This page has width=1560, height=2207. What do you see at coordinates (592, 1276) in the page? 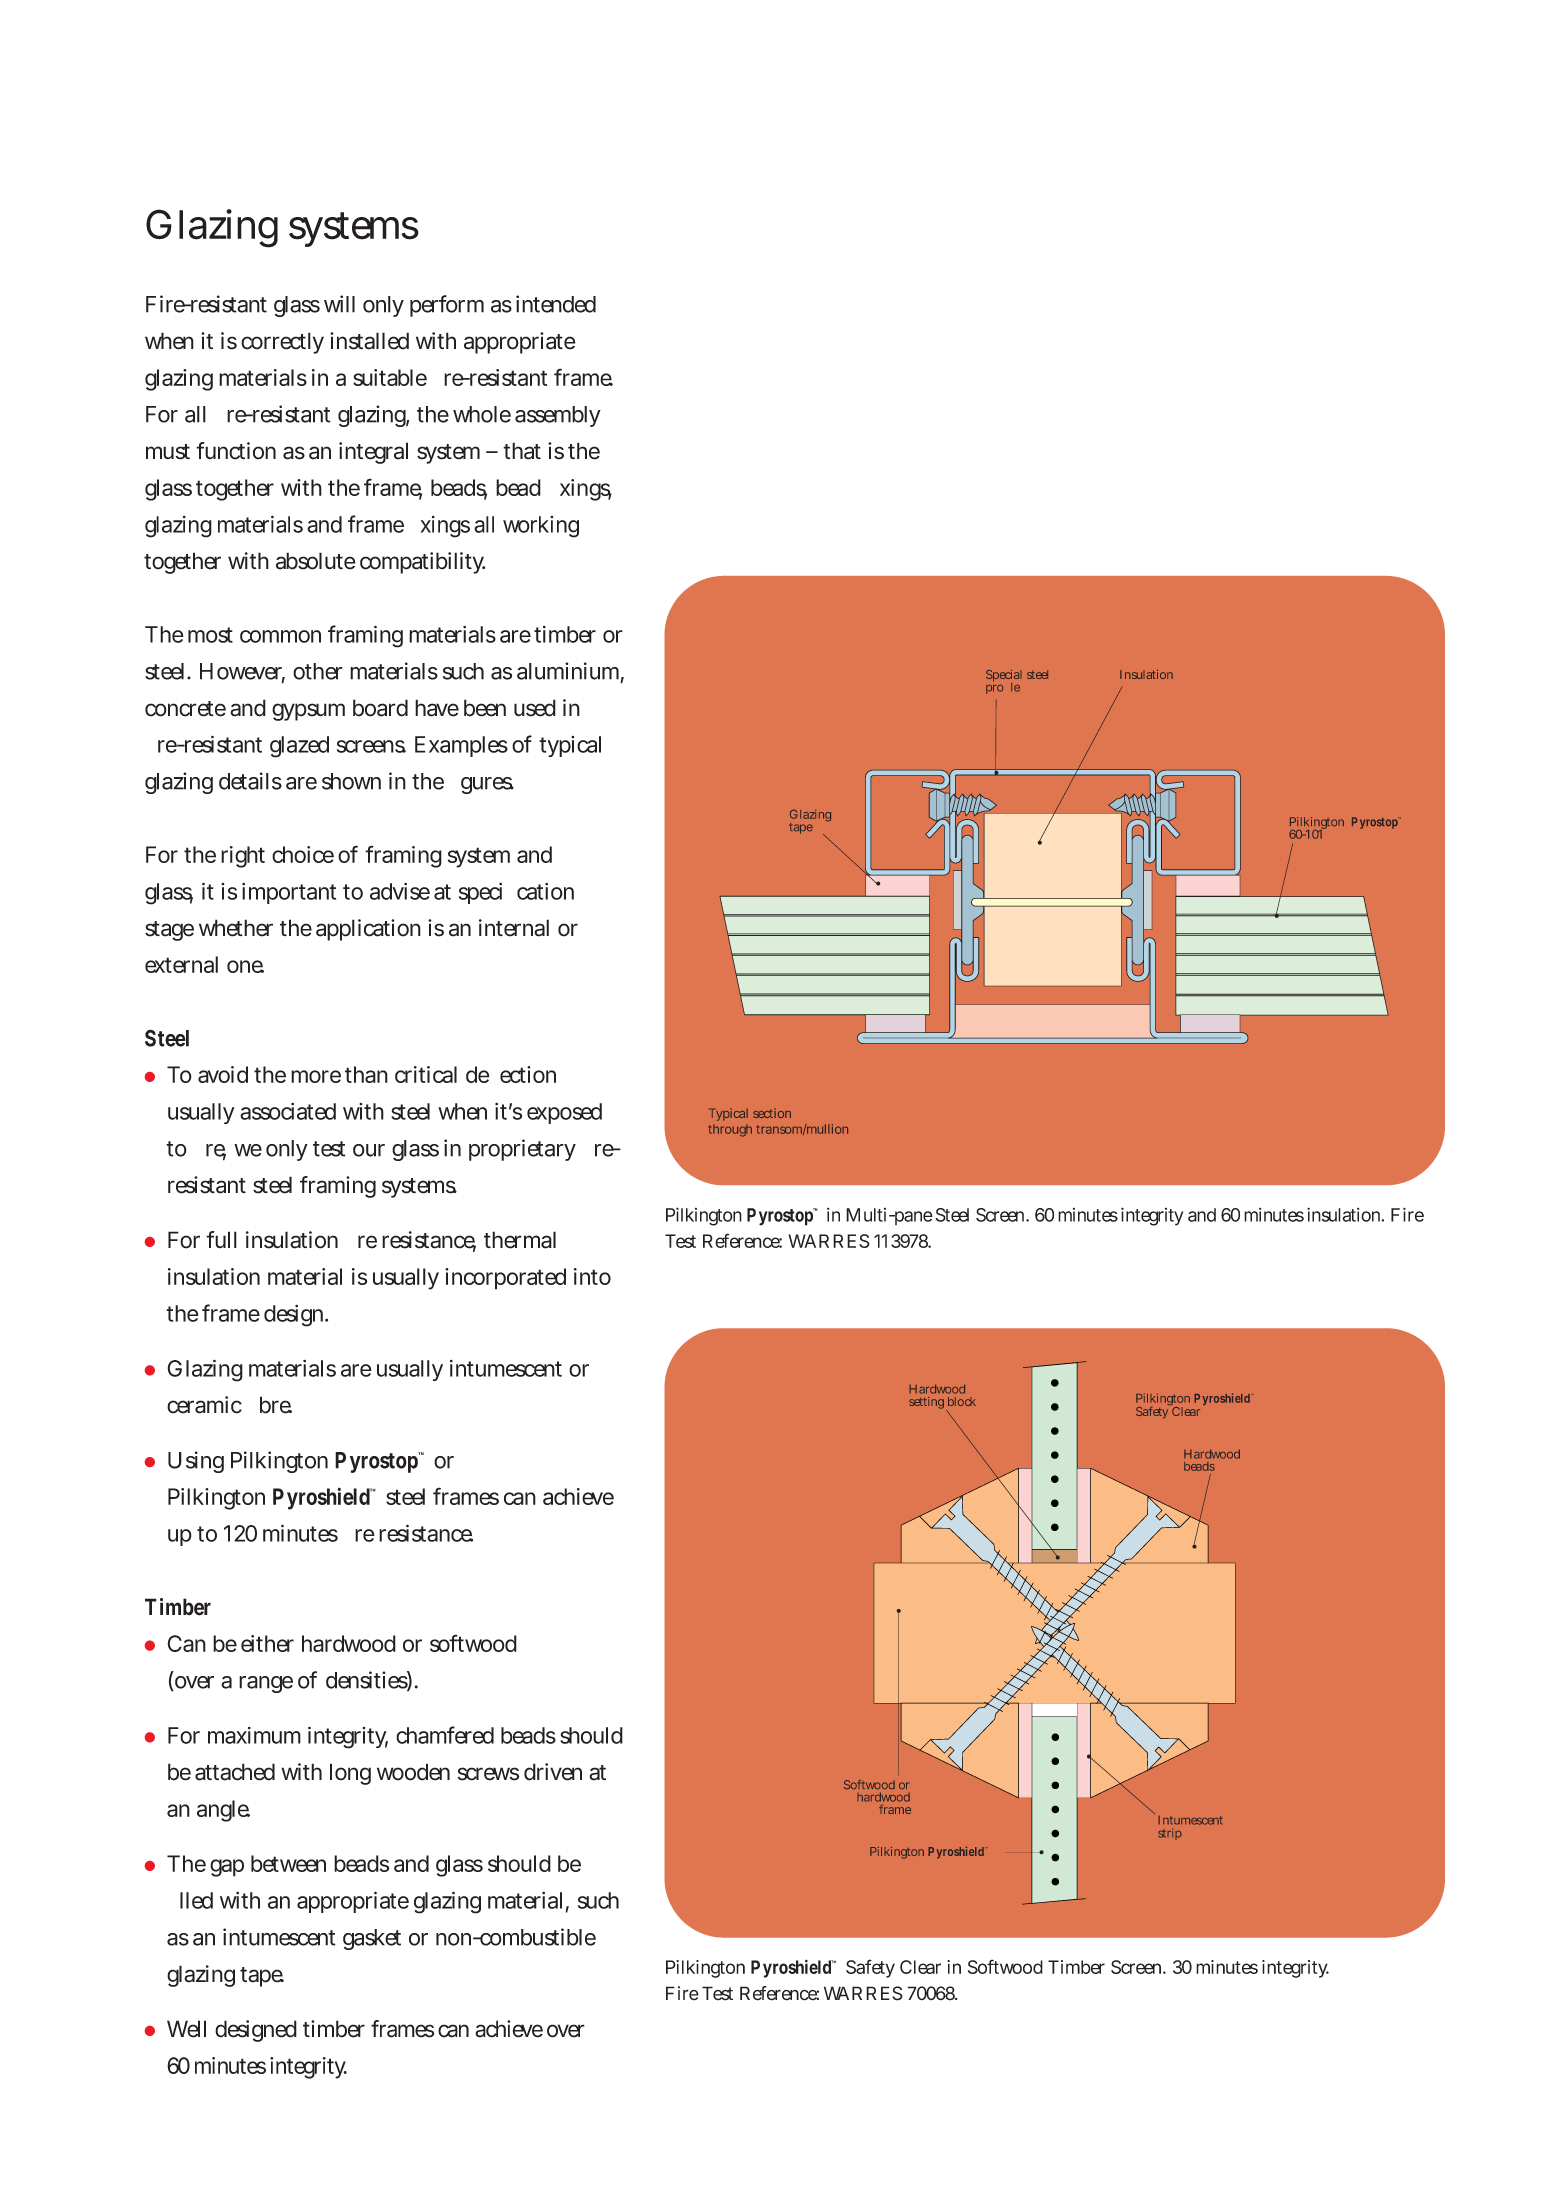
I see `into` at bounding box center [592, 1276].
